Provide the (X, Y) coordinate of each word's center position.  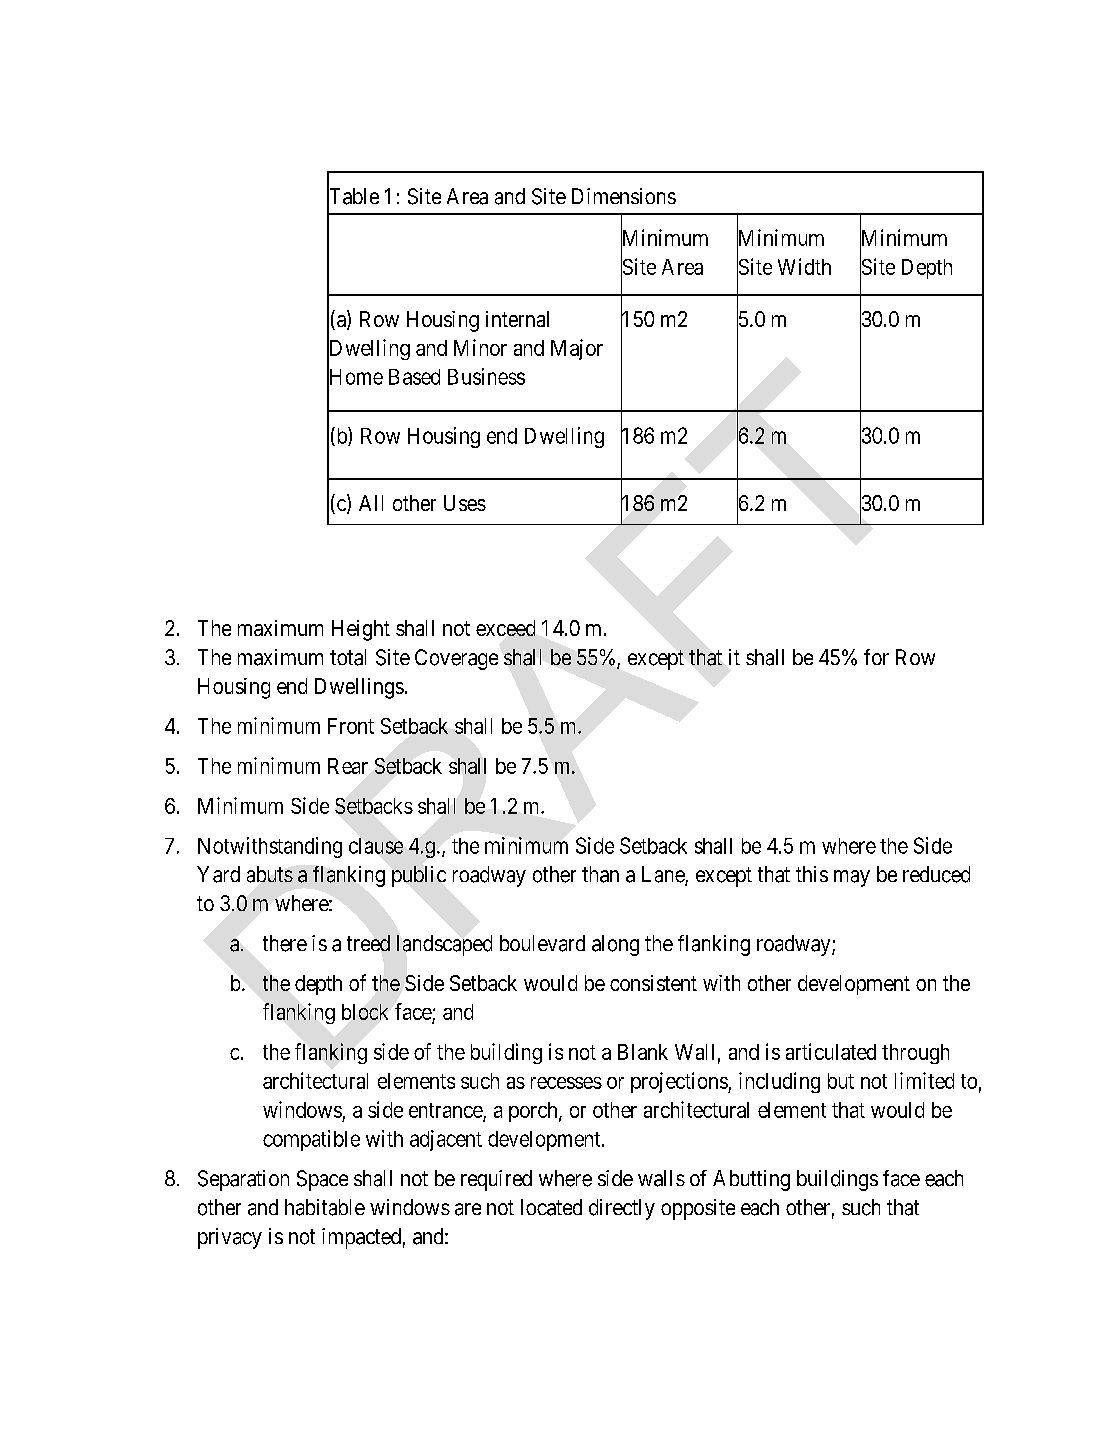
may (852, 878)
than (600, 874)
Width (804, 266)
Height (361, 630)
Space (322, 1180)
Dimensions (624, 196)
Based (414, 377)
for (876, 657)
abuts (270, 874)
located (551, 1207)
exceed (505, 628)
